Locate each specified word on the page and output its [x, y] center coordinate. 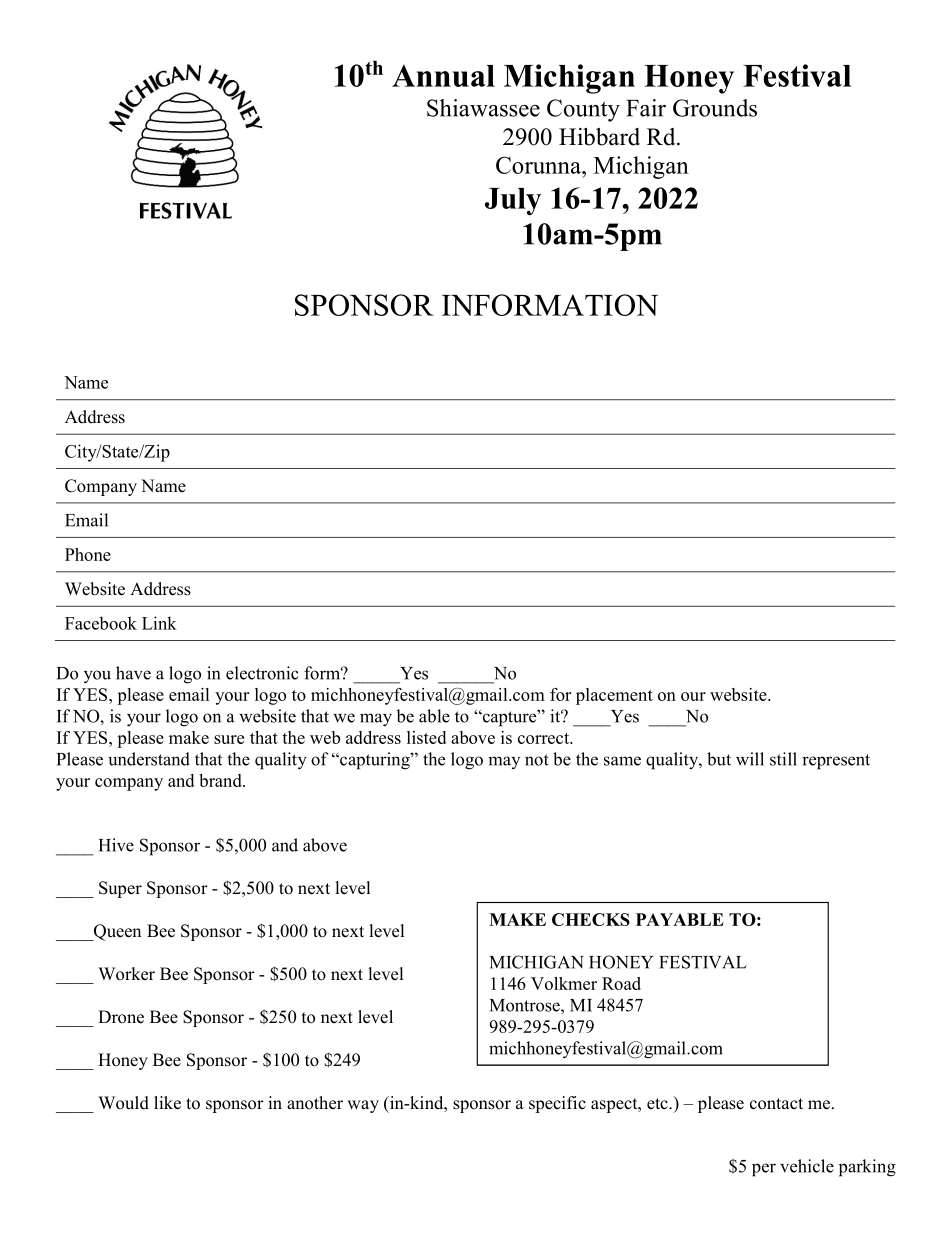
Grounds [715, 108]
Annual [443, 75]
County [583, 110]
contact [776, 1104]
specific [557, 1104]
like [167, 1103]
